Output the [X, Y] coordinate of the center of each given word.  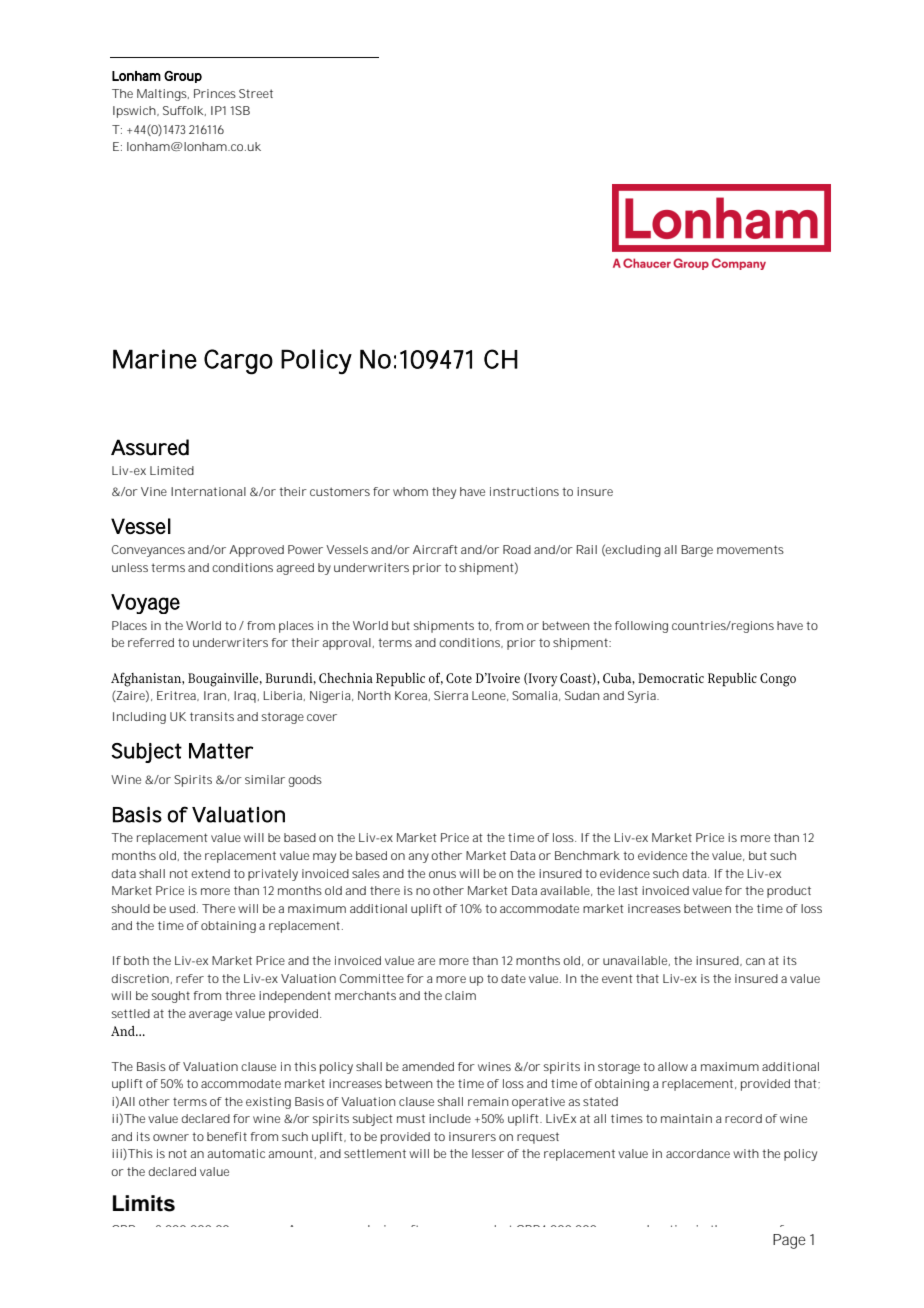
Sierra [451, 695]
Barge [697, 551]
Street [256, 93]
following [641, 627]
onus [442, 874]
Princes [215, 93]
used [184, 908]
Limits [144, 1203]
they [444, 493]
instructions [524, 491]
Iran [215, 695]
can [755, 961]
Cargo [238, 362]
